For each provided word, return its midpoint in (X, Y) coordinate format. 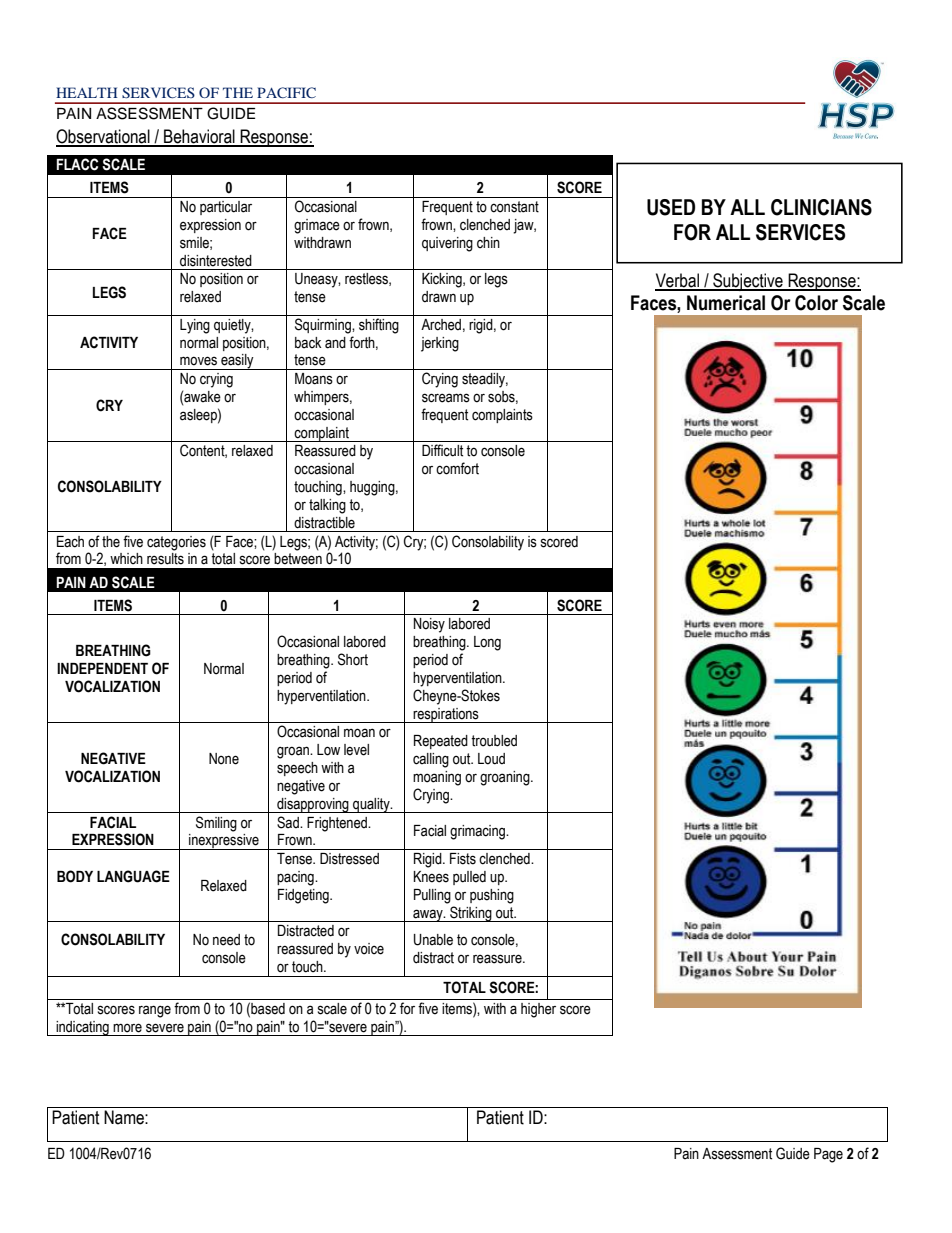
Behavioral (199, 137)
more (127, 1028)
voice (369, 949)
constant (514, 207)
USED (671, 207)
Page (828, 1155)
